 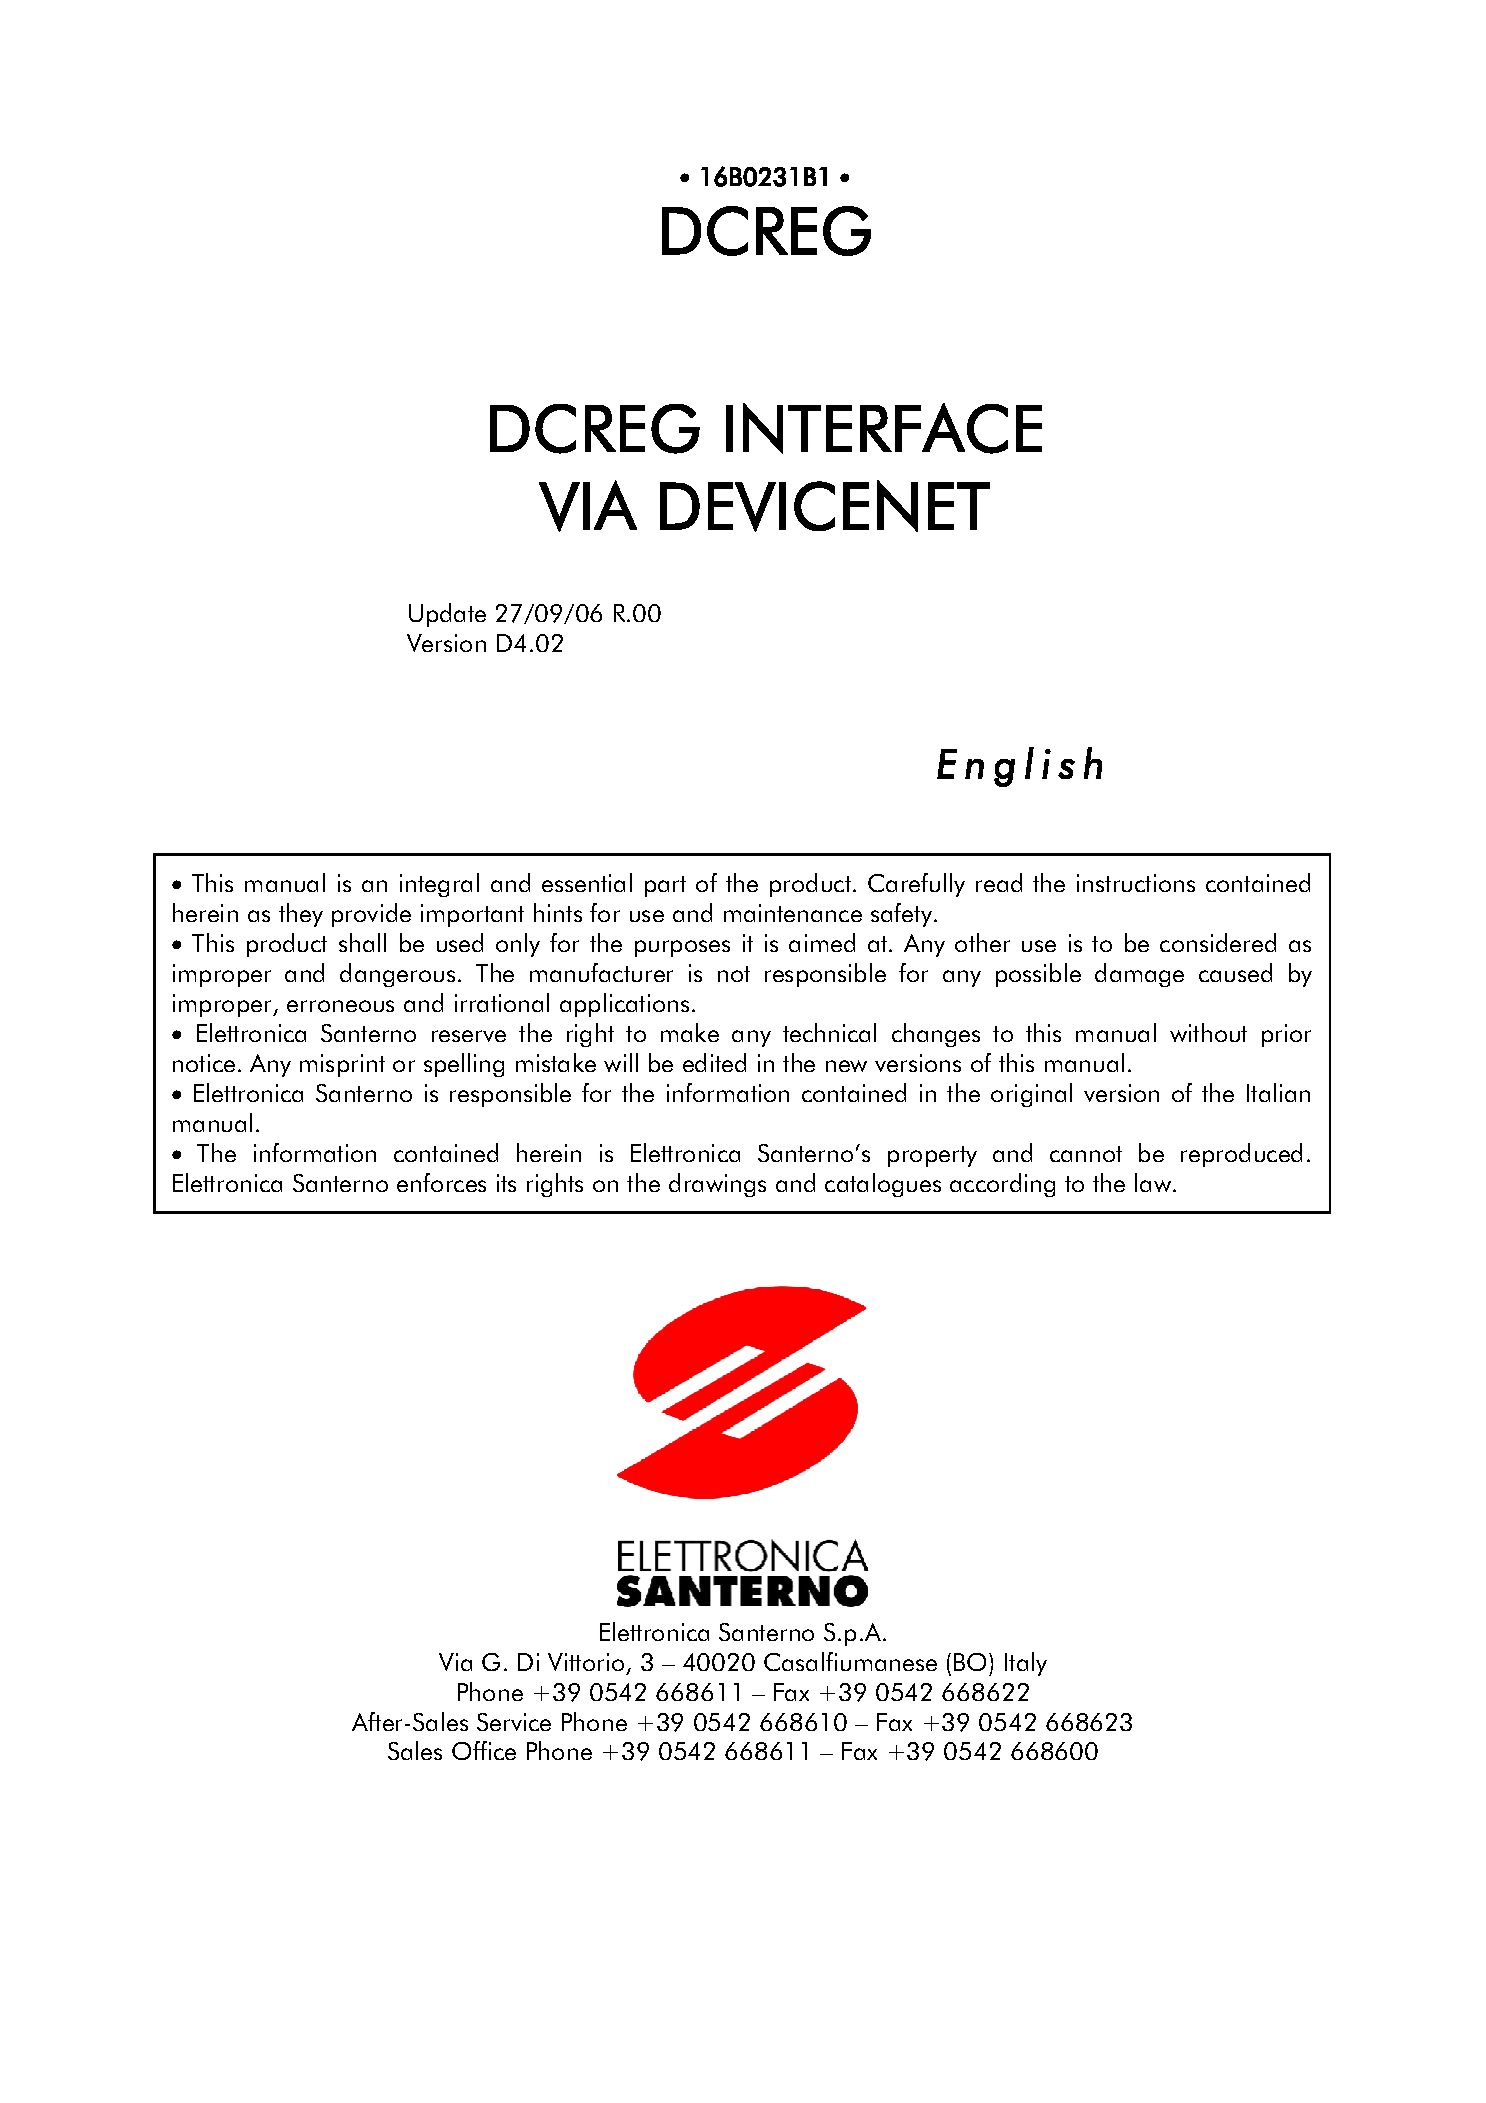 What do you see at coordinates (714, 1062) in the image?
I see `edited` at bounding box center [714, 1062].
